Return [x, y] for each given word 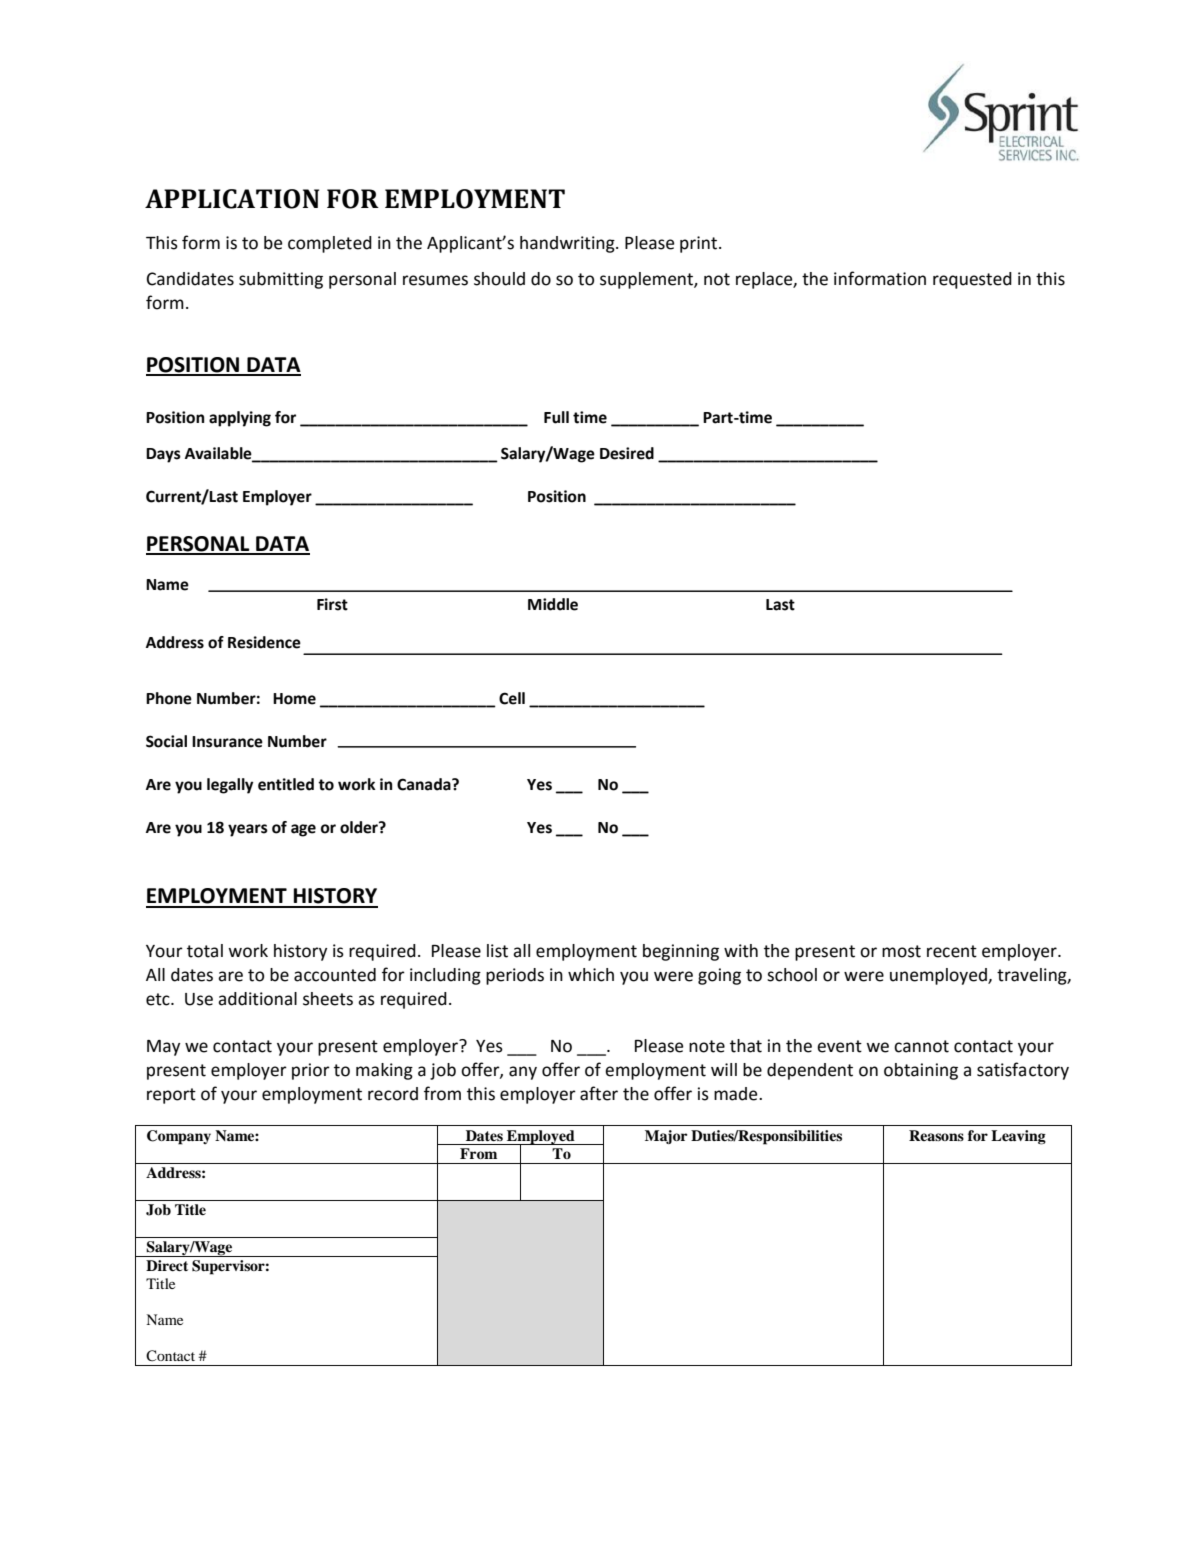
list [497, 951]
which [591, 975]
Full [556, 417]
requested [972, 280]
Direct [167, 1265]
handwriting [568, 244]
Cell [512, 698]
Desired [627, 453]
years [248, 830]
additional [257, 999]
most [901, 951]
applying [240, 419]
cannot [921, 1046]
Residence [264, 642]
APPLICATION [232, 199]
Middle [553, 604]
